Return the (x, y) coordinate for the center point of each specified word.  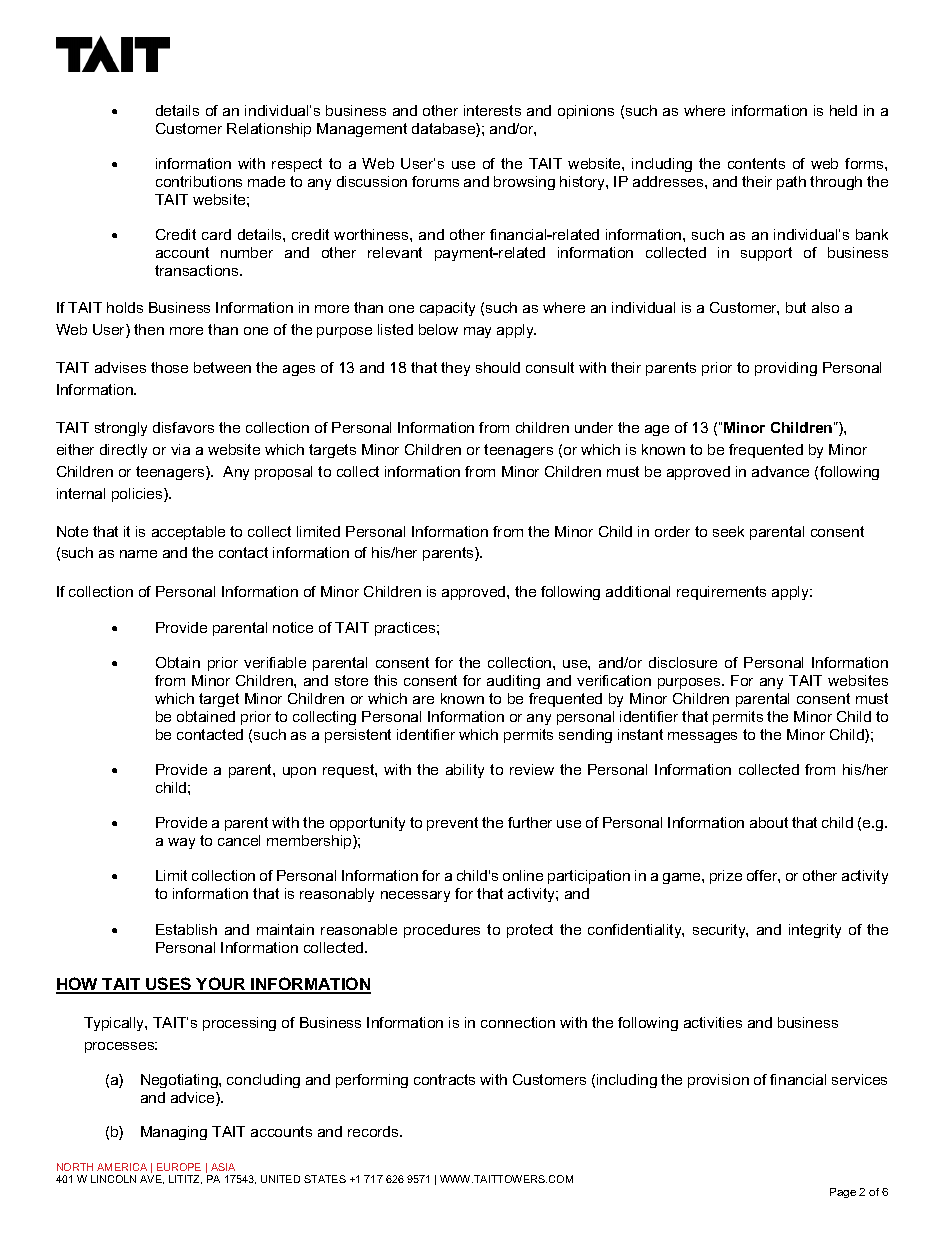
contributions (199, 181)
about (769, 822)
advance (780, 471)
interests (492, 110)
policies (138, 495)
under (594, 427)
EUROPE (179, 1167)
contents (756, 163)
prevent (452, 824)
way (181, 843)
